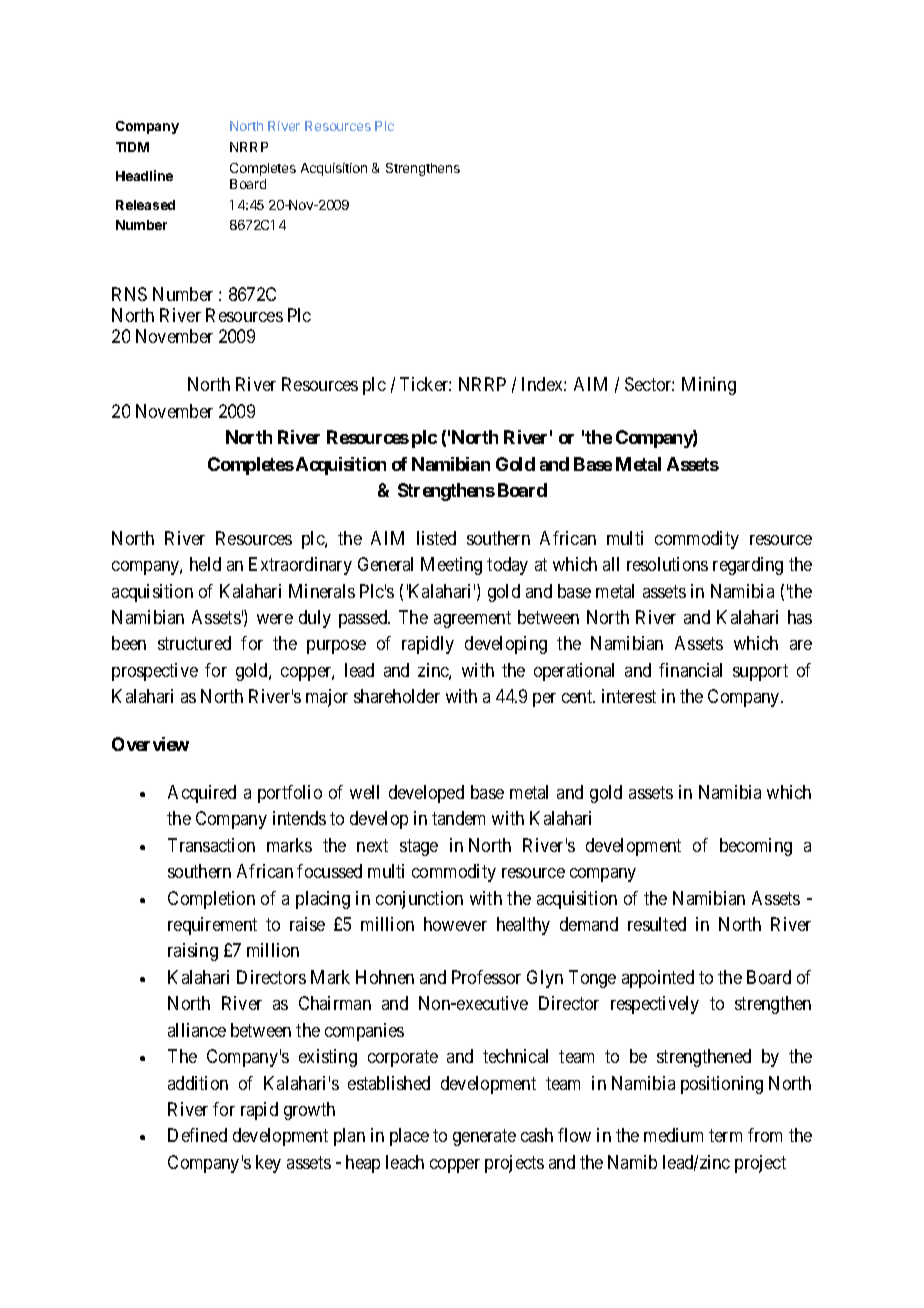 The image size is (924, 1308). Describe the element at coordinates (211, 900) in the screenshot. I see `Completion` at that location.
